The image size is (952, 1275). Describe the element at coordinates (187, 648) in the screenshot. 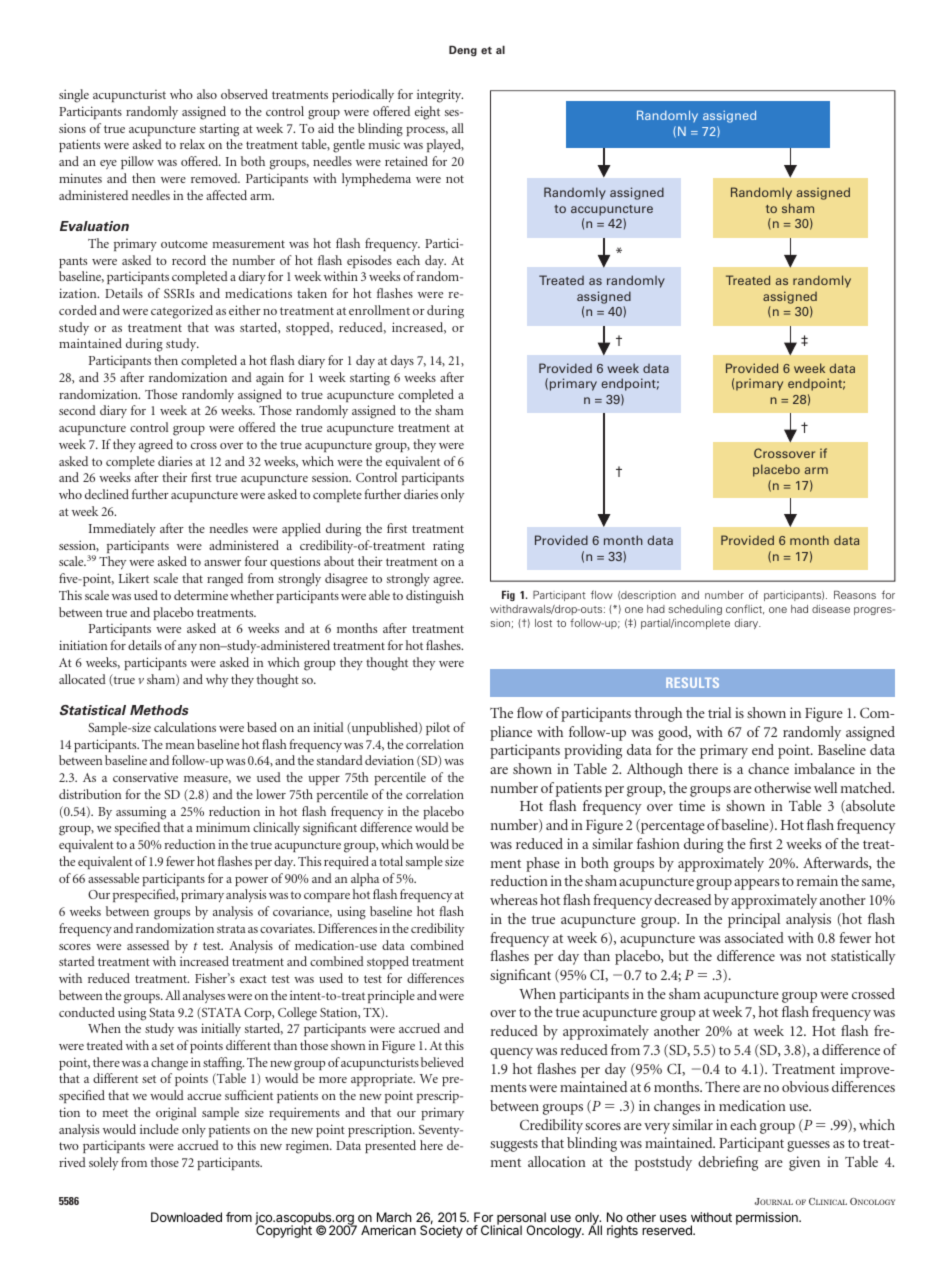

I see `any` at that location.
